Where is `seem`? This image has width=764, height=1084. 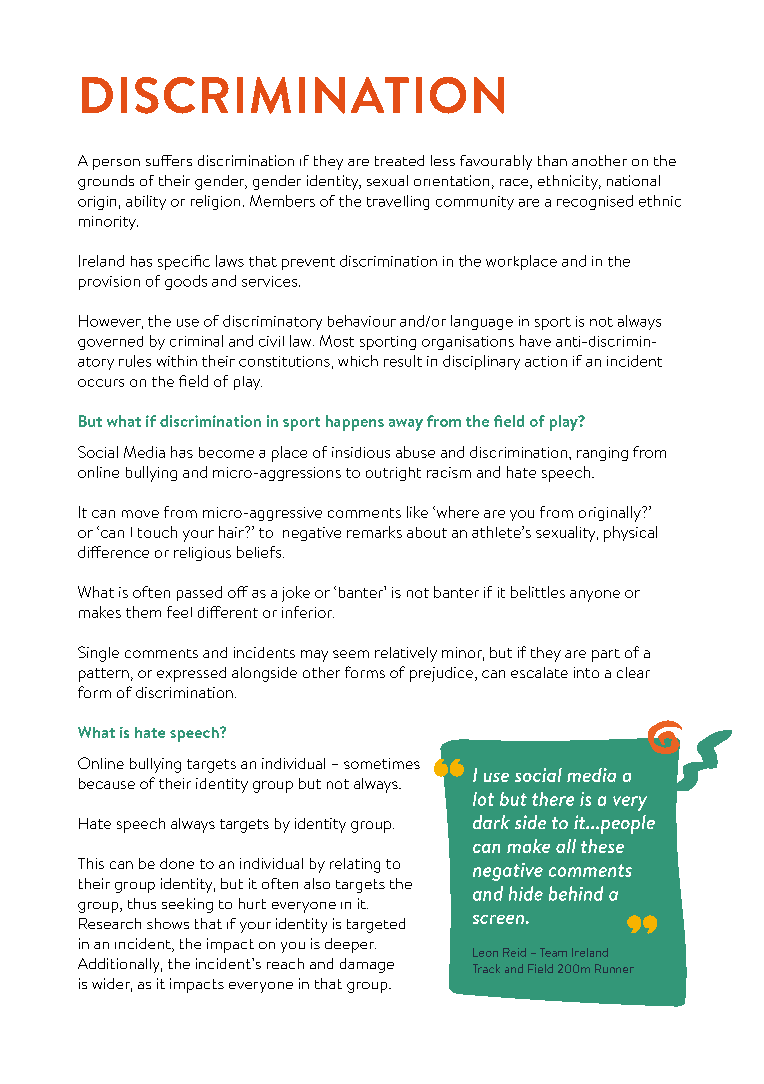 seem is located at coordinates (351, 654).
